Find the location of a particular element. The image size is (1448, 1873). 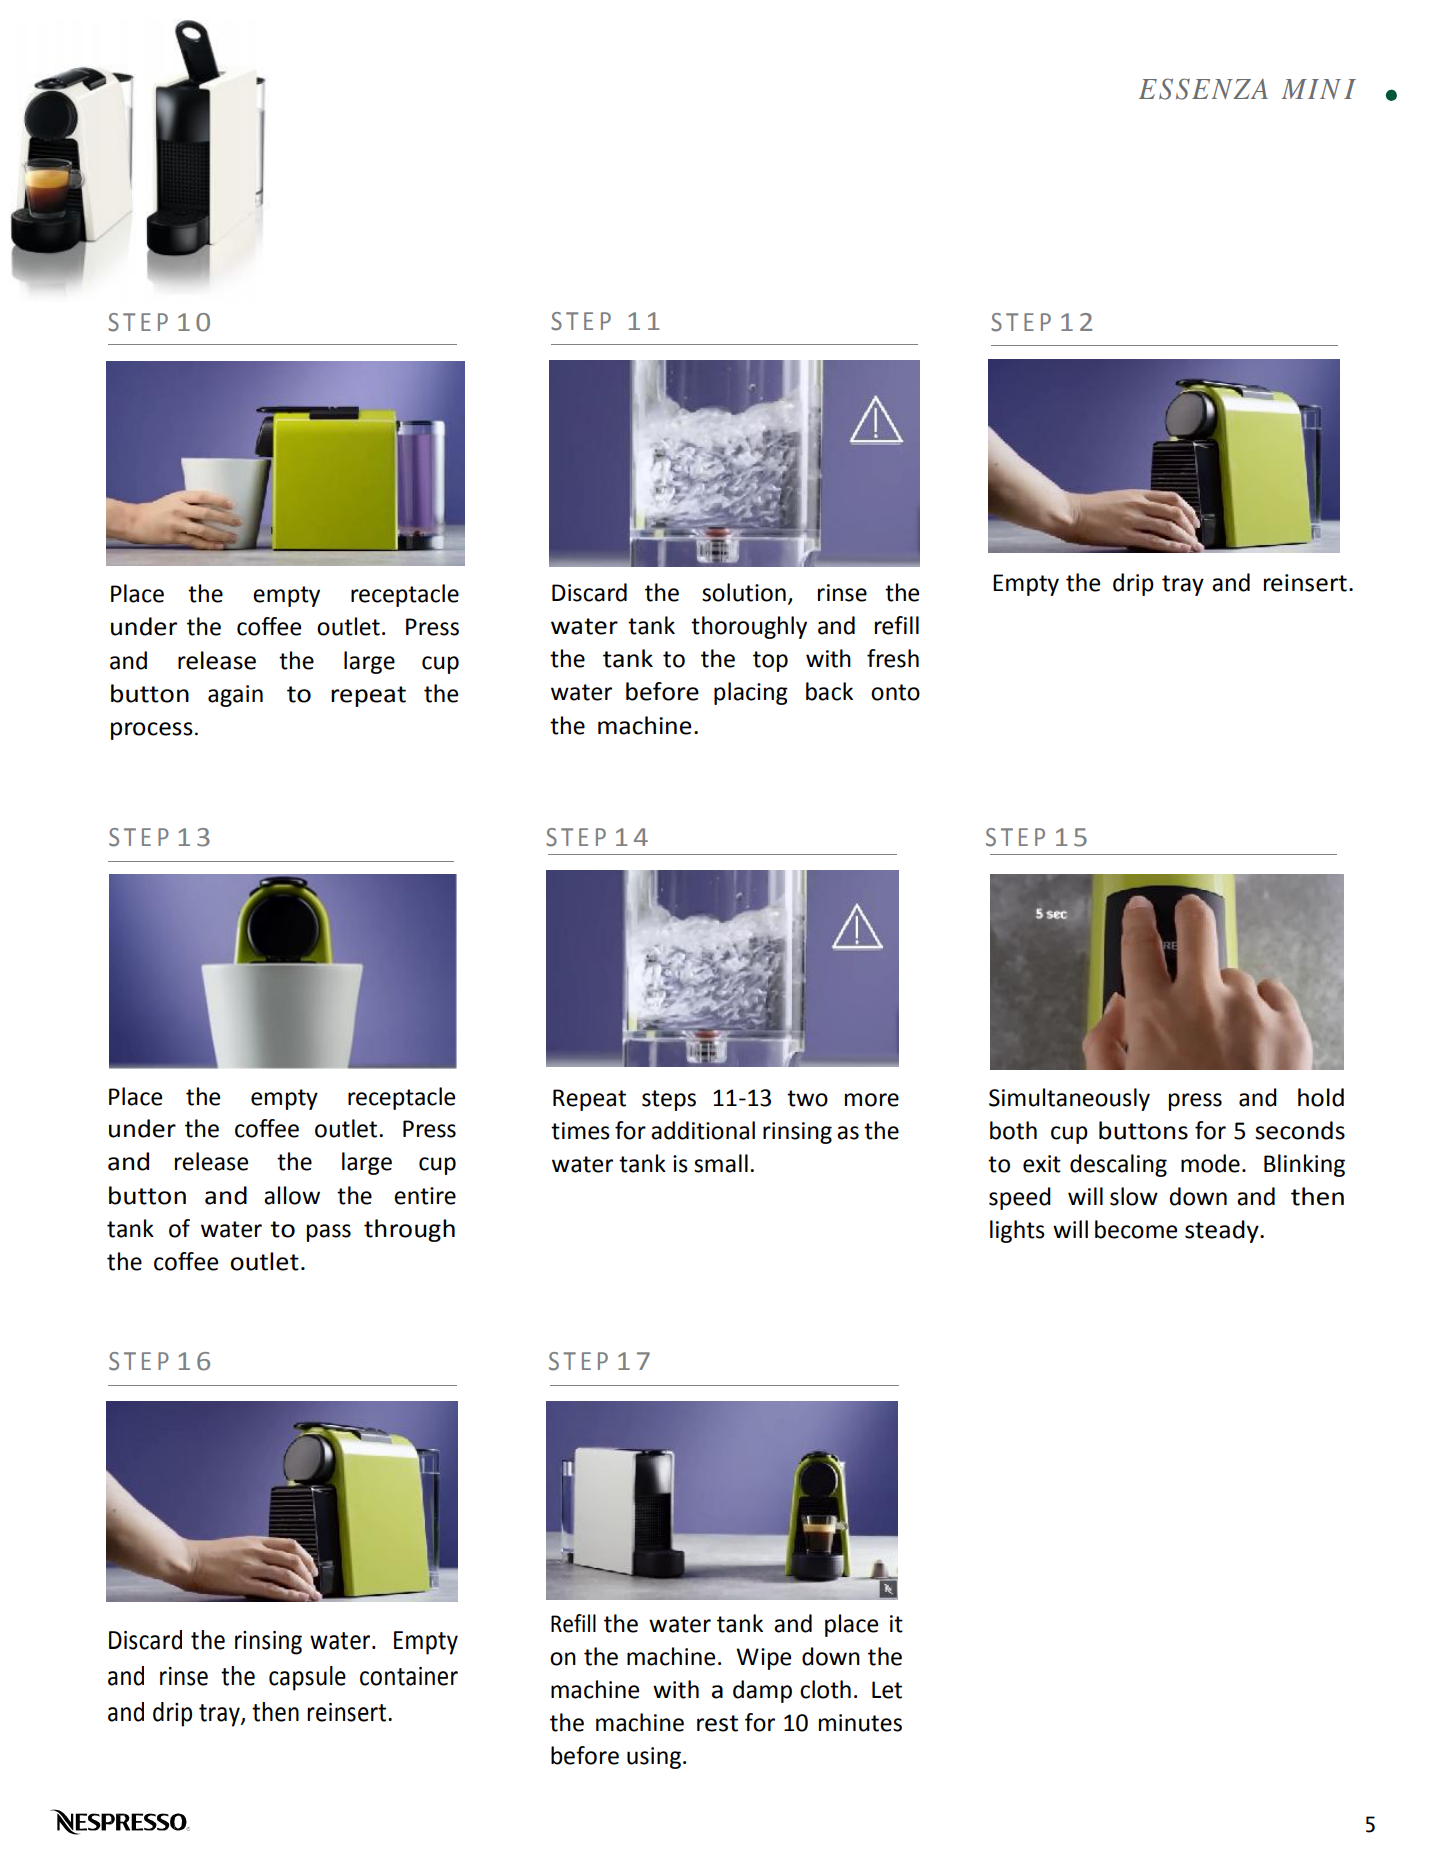

fresh is located at coordinates (893, 658).
